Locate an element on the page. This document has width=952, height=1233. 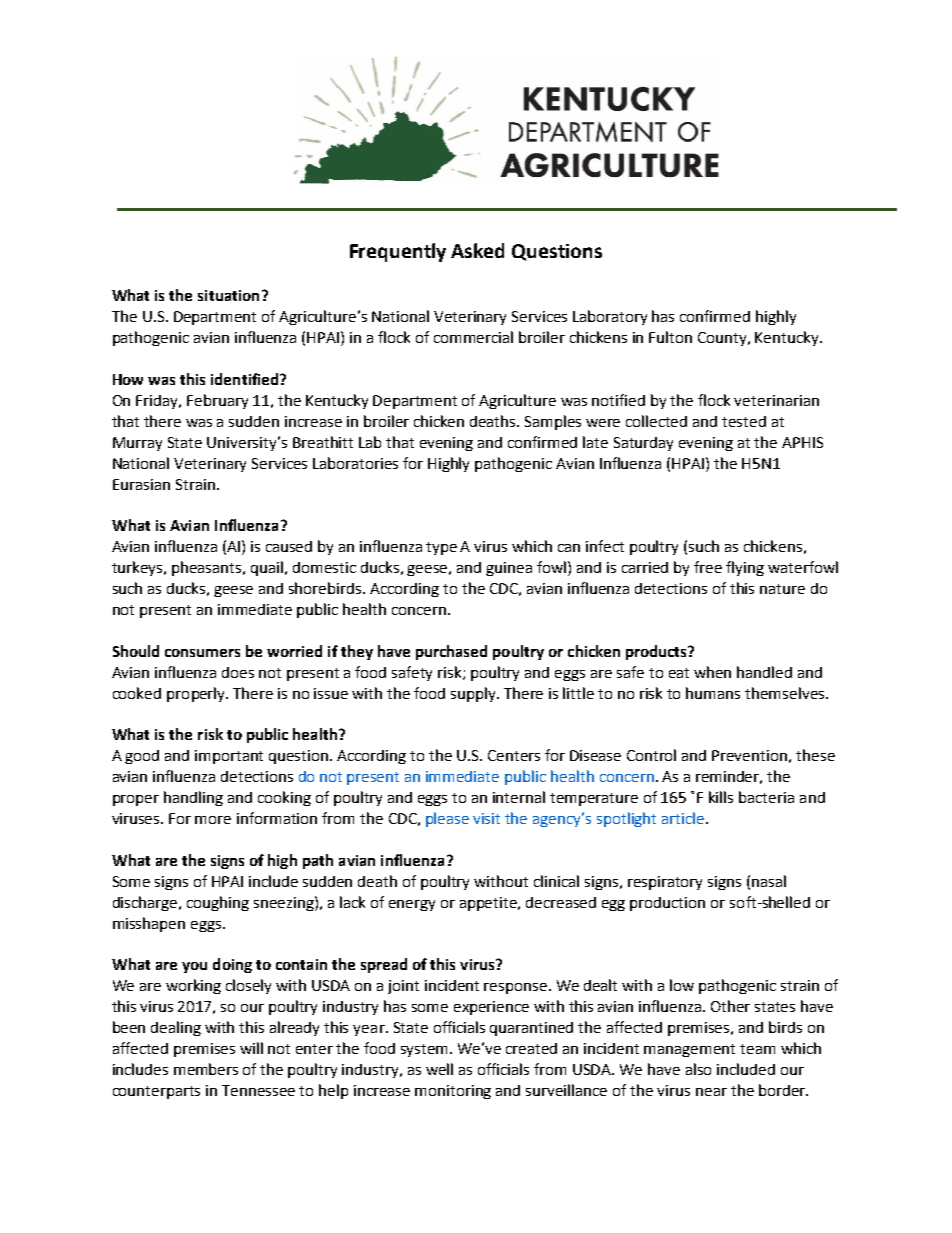
flying is located at coordinates (745, 568).
